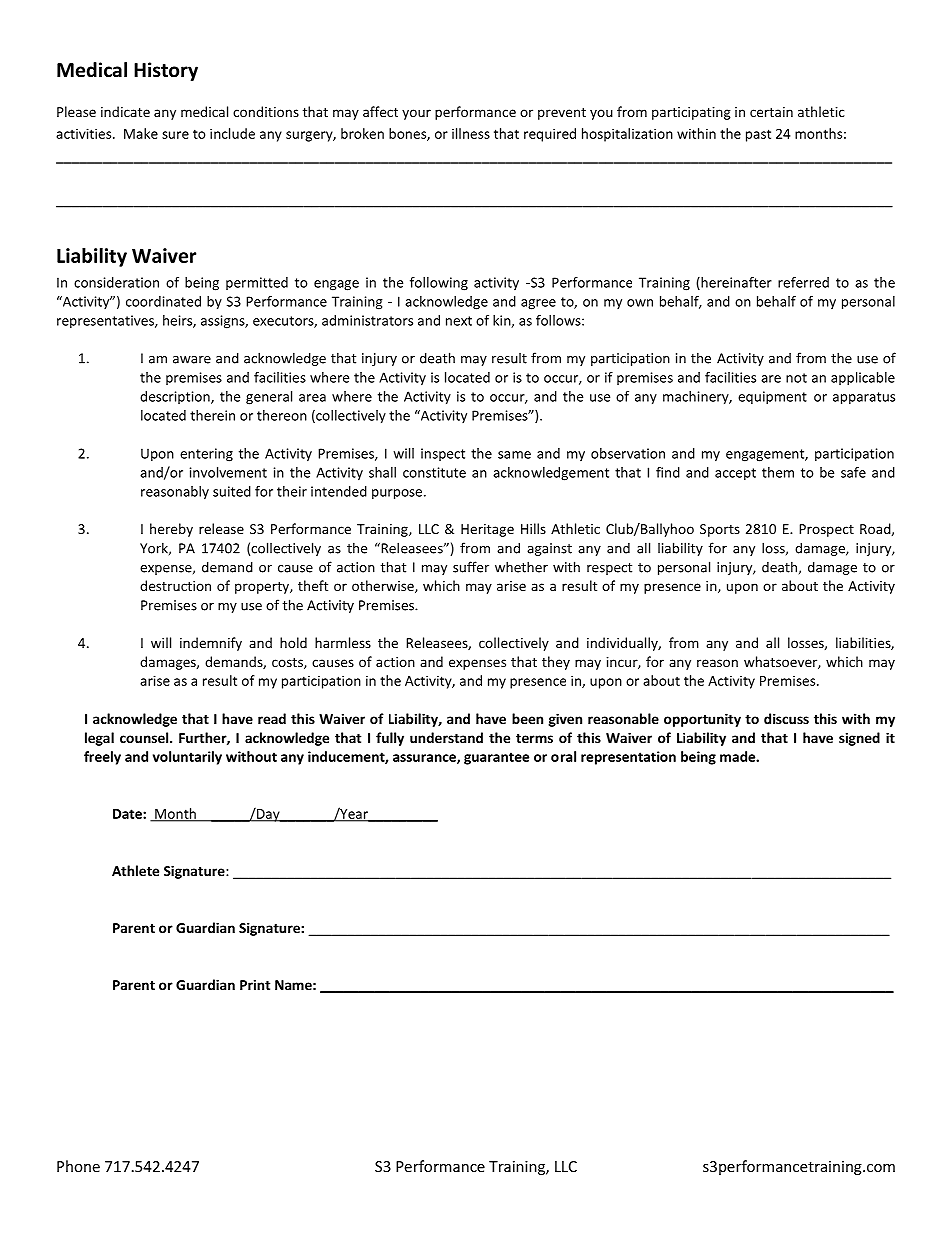 The height and width of the screenshot is (1233, 952). I want to click on discuss, so click(786, 718).
